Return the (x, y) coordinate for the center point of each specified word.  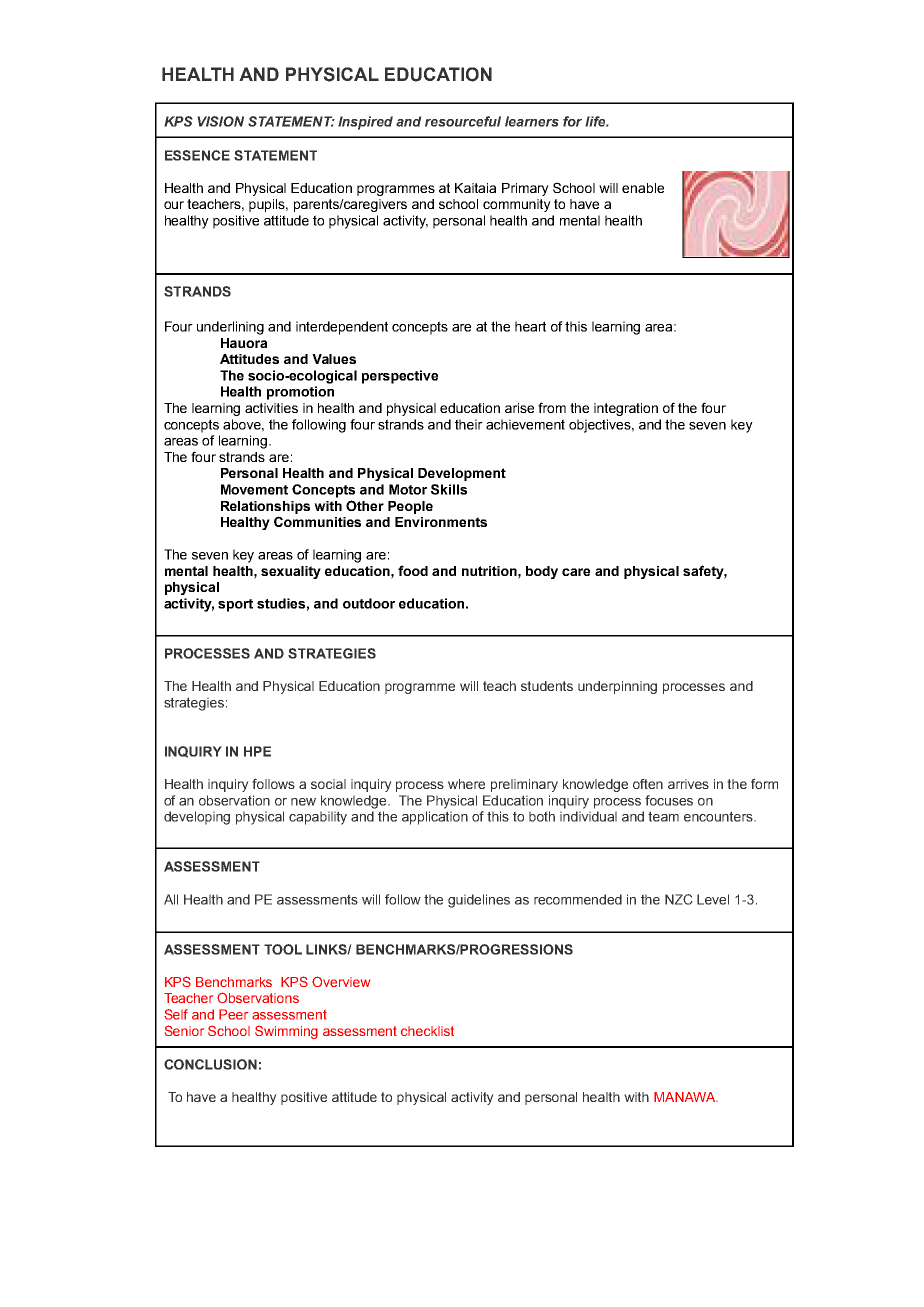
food (413, 570)
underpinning (617, 687)
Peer (233, 1014)
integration (626, 409)
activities (271, 408)
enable (643, 188)
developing (197, 818)
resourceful (463, 121)
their (469, 424)
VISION (220, 121)
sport (235, 605)
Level (713, 899)
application (435, 818)
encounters (719, 816)
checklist (427, 1031)
